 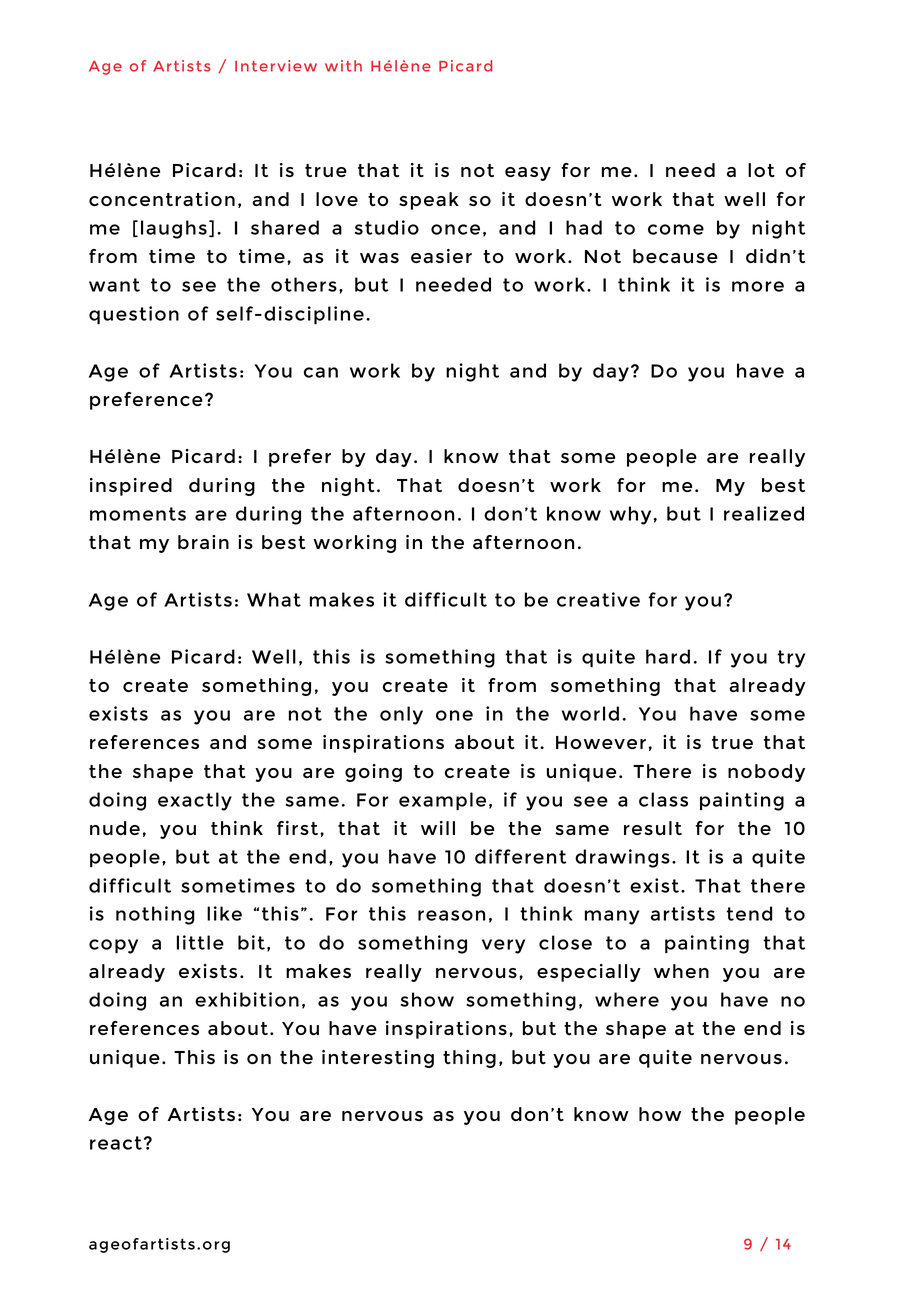 What do you see at coordinates (134, 315) in the document?
I see `question` at bounding box center [134, 315].
